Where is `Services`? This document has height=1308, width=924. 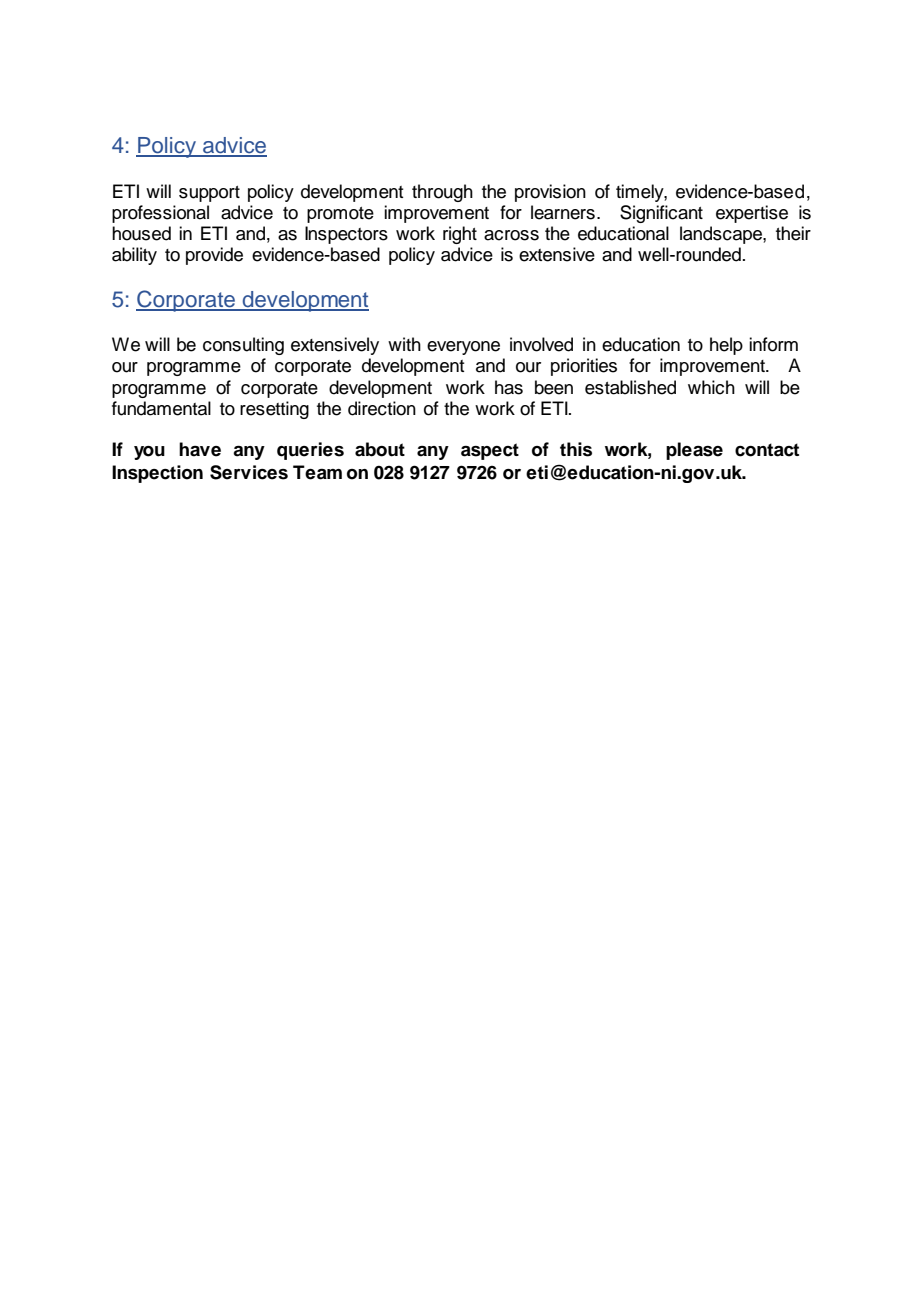
Services is located at coordinates (249, 472).
